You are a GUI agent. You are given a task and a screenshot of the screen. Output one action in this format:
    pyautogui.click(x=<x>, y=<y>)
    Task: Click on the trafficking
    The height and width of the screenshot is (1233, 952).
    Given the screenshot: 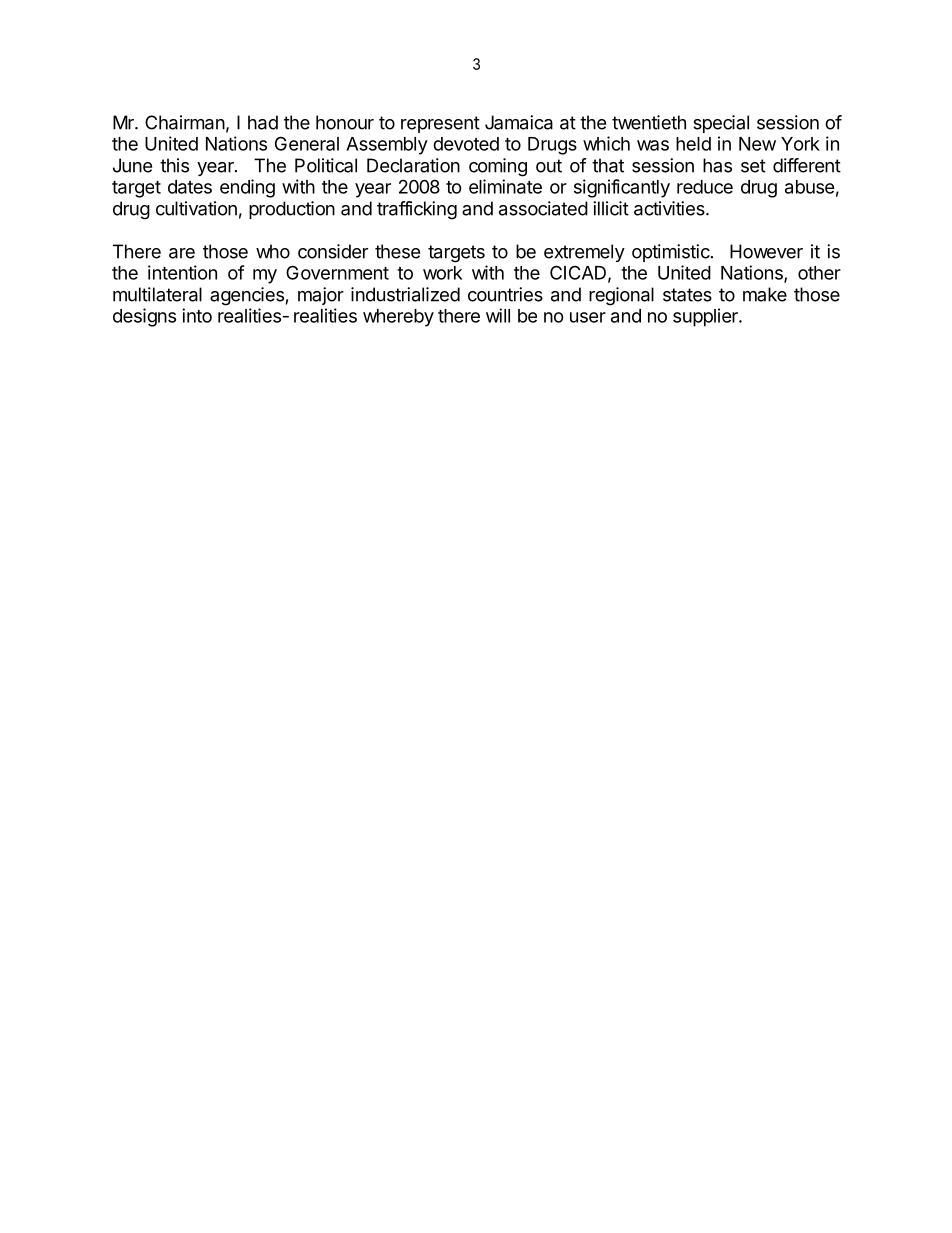 What is the action you would take?
    pyautogui.click(x=417, y=210)
